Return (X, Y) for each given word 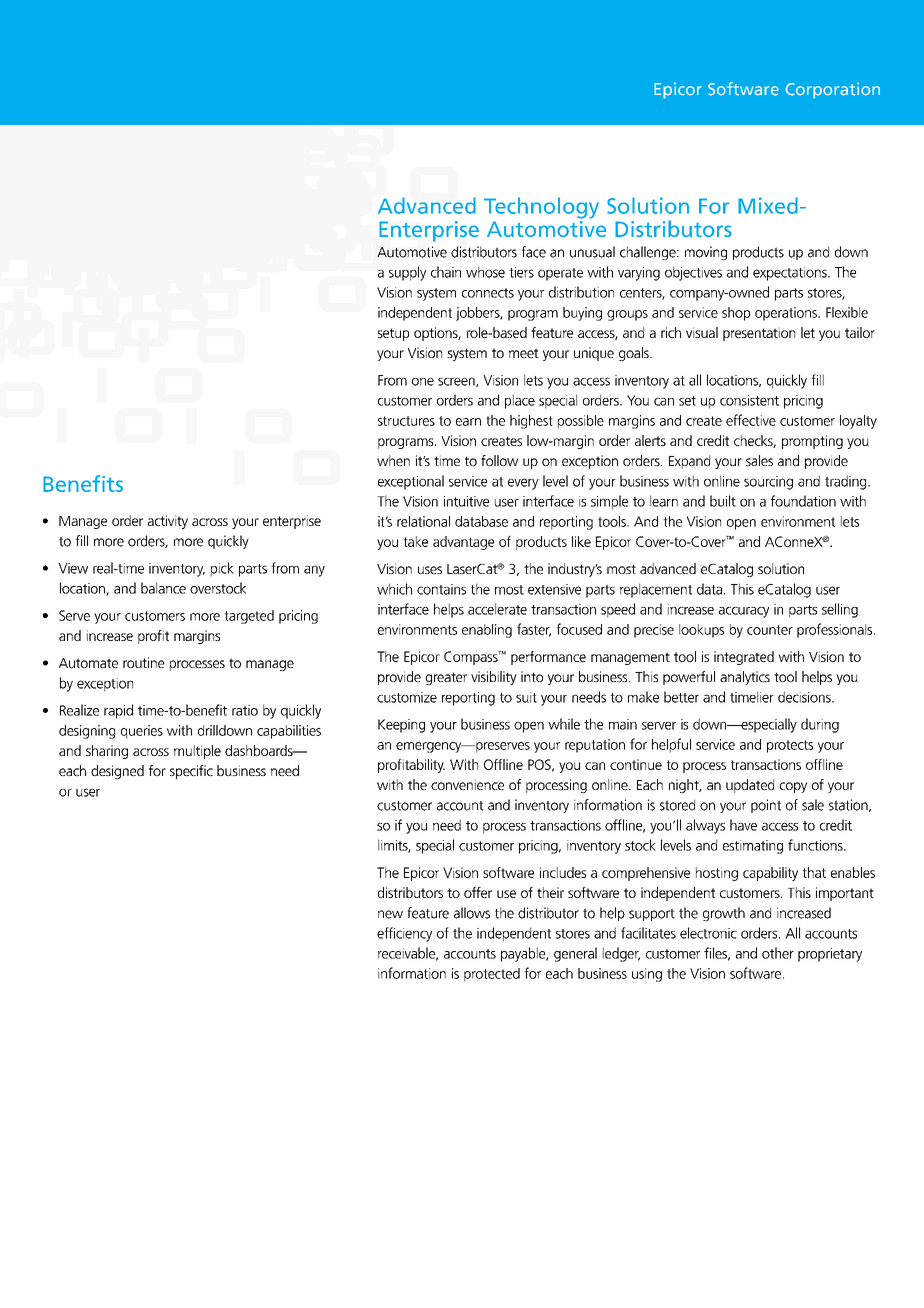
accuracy (744, 612)
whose (485, 272)
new (390, 914)
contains (441, 589)
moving (706, 253)
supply (407, 273)
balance (163, 588)
